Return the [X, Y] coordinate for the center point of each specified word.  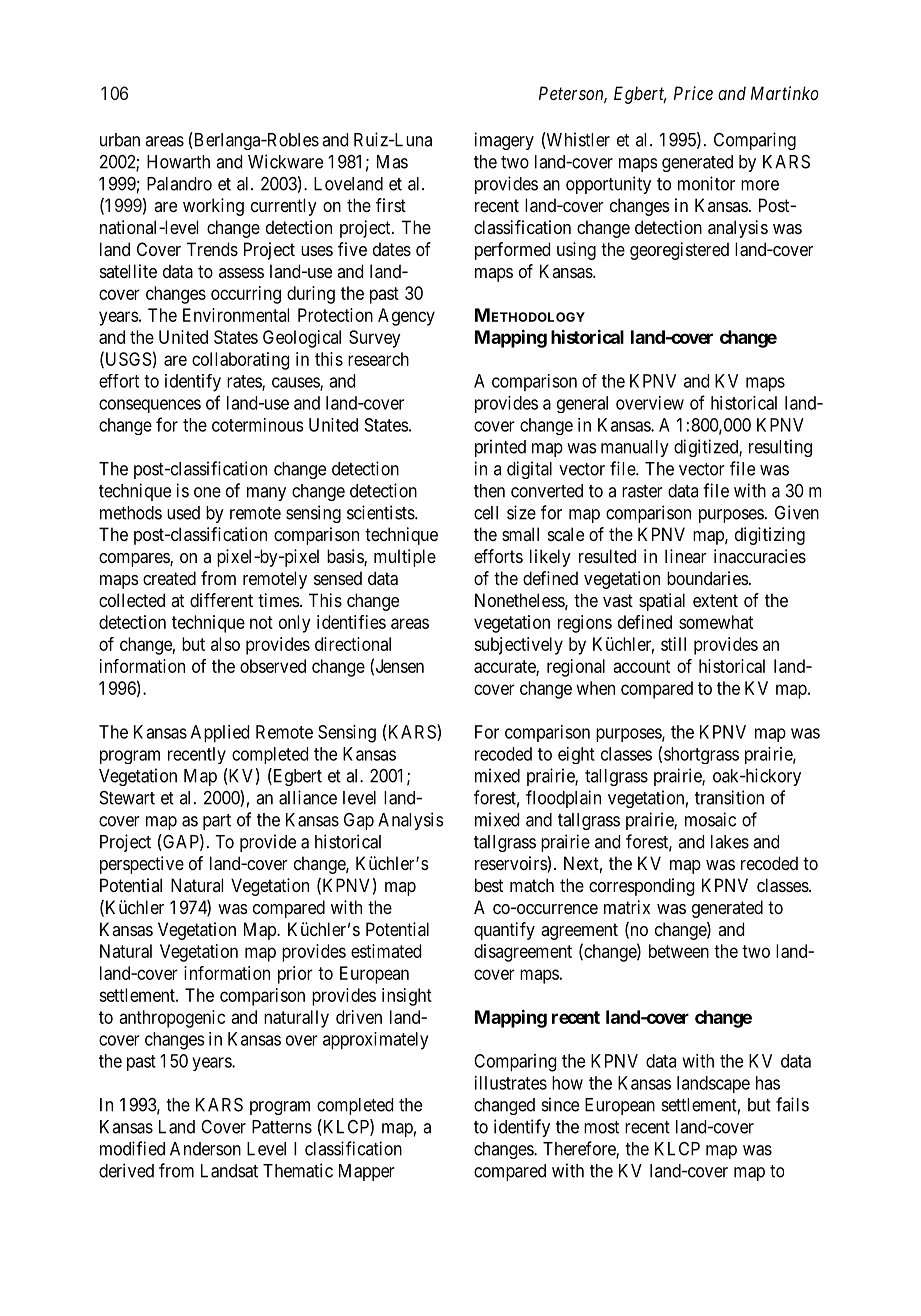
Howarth [178, 162]
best [489, 885]
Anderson [205, 1149]
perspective [142, 865]
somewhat [716, 622]
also [225, 644]
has [768, 1083]
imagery [504, 141]
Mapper [367, 1172]
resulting [780, 448]
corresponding [642, 887]
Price [693, 93]
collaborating [241, 361]
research [378, 359]
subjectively [518, 646]
